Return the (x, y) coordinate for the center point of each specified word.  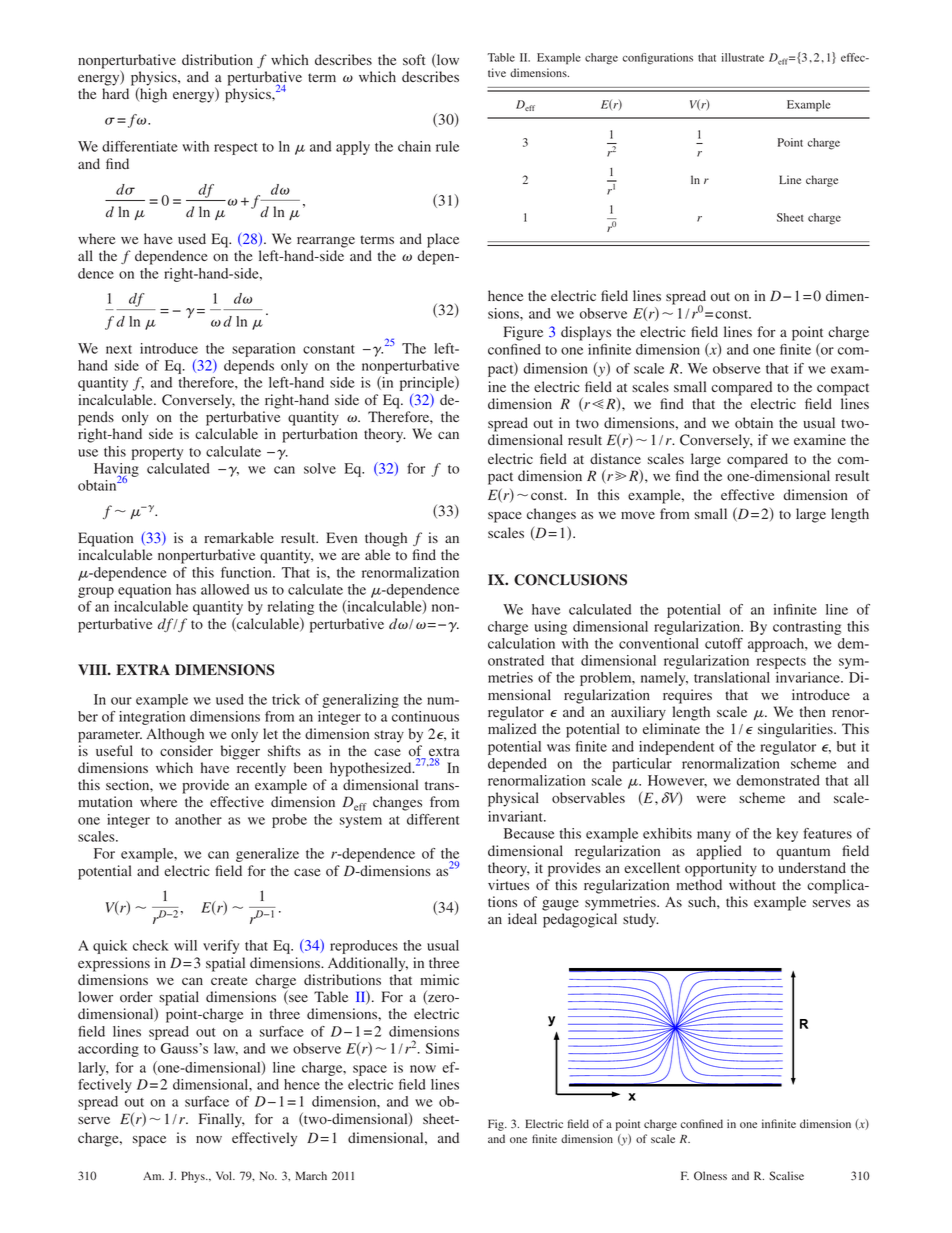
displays (586, 333)
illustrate (743, 57)
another (198, 819)
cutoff (724, 643)
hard (115, 93)
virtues (508, 884)
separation (263, 350)
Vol (225, 1175)
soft (414, 59)
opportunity (721, 869)
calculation (521, 643)
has (186, 589)
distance (615, 458)
